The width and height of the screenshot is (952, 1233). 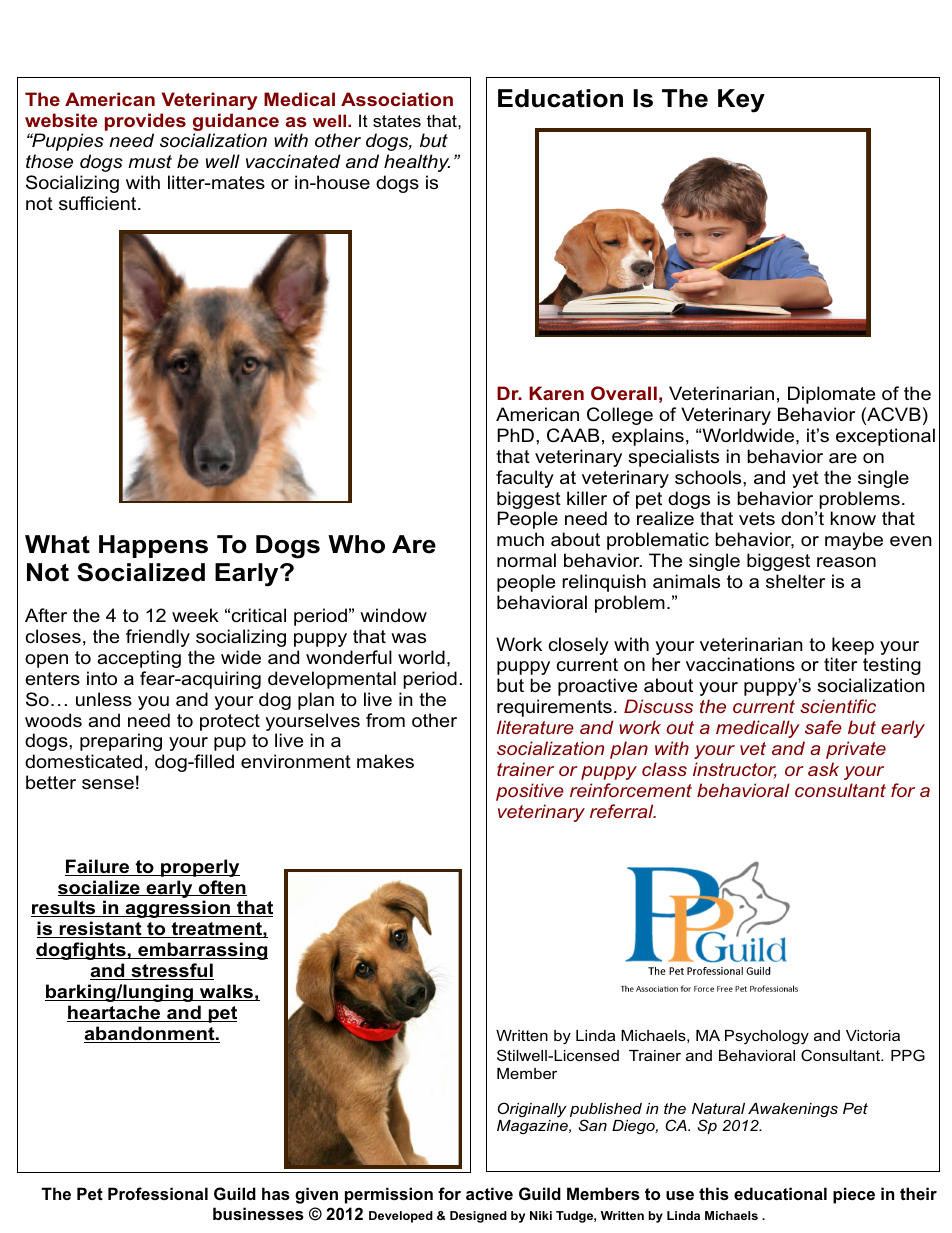 I want to click on faculty, so click(x=525, y=479).
